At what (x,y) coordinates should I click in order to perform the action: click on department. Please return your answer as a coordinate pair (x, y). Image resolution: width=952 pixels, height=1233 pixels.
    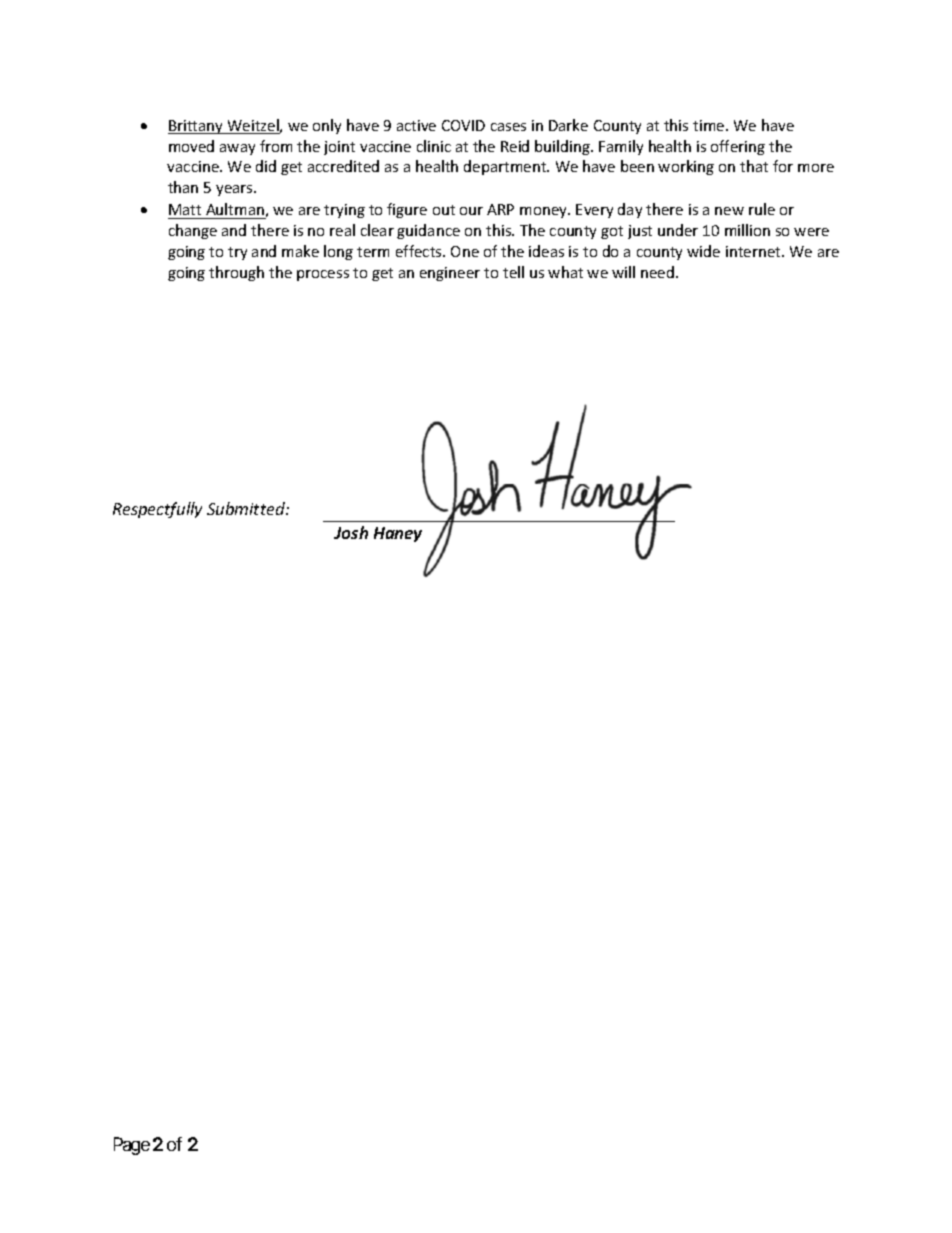
    Looking at the image, I should click on (506, 167).
